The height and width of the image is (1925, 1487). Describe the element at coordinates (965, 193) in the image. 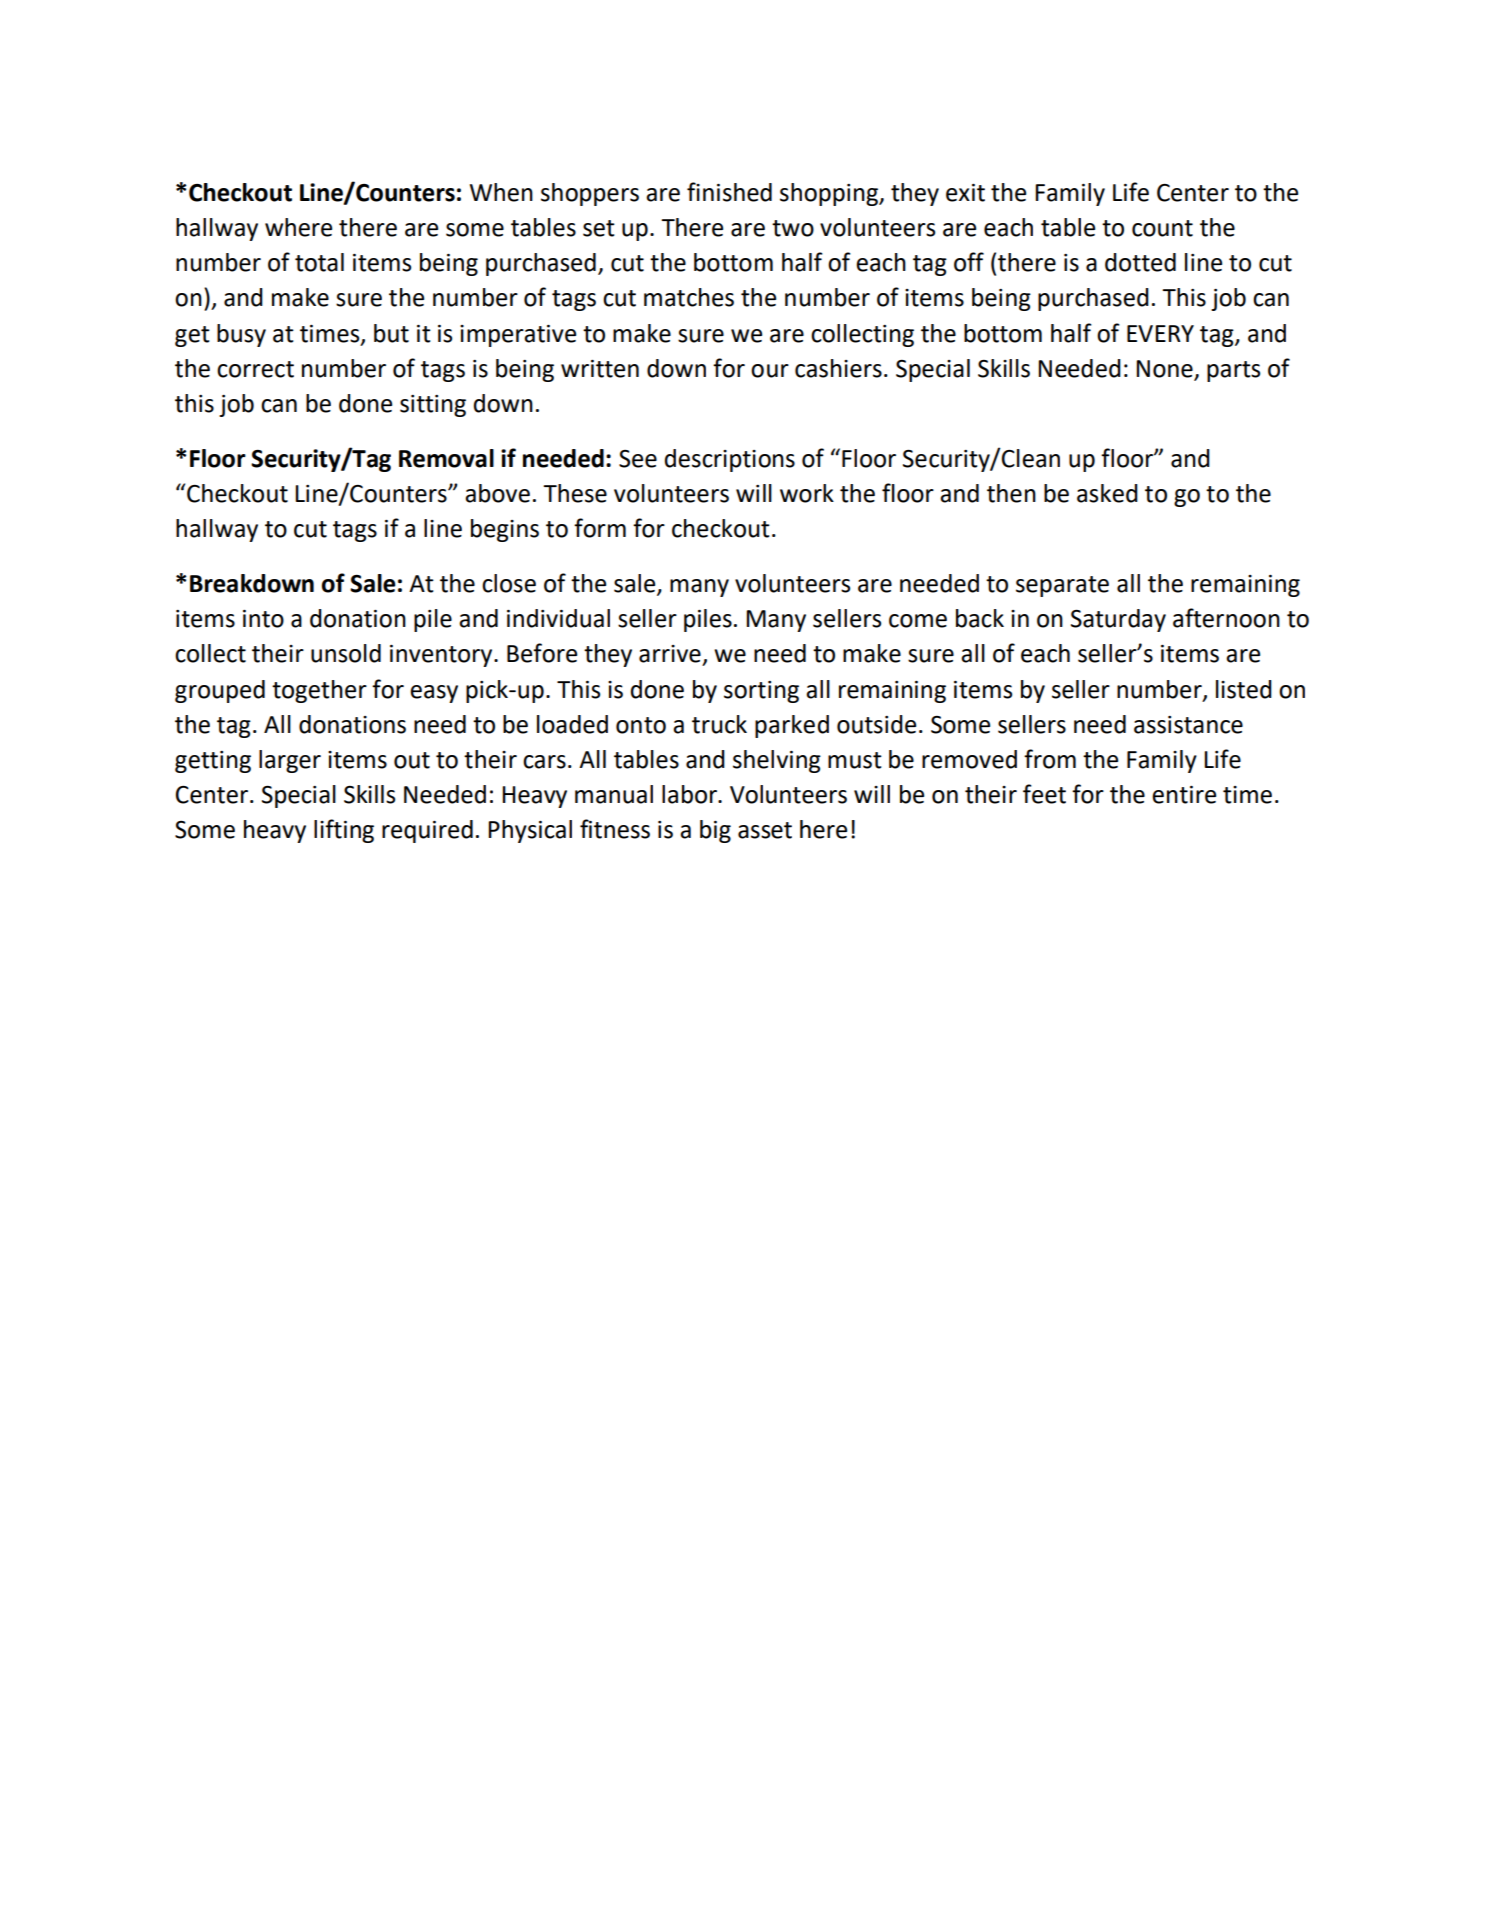

I see `exit` at that location.
